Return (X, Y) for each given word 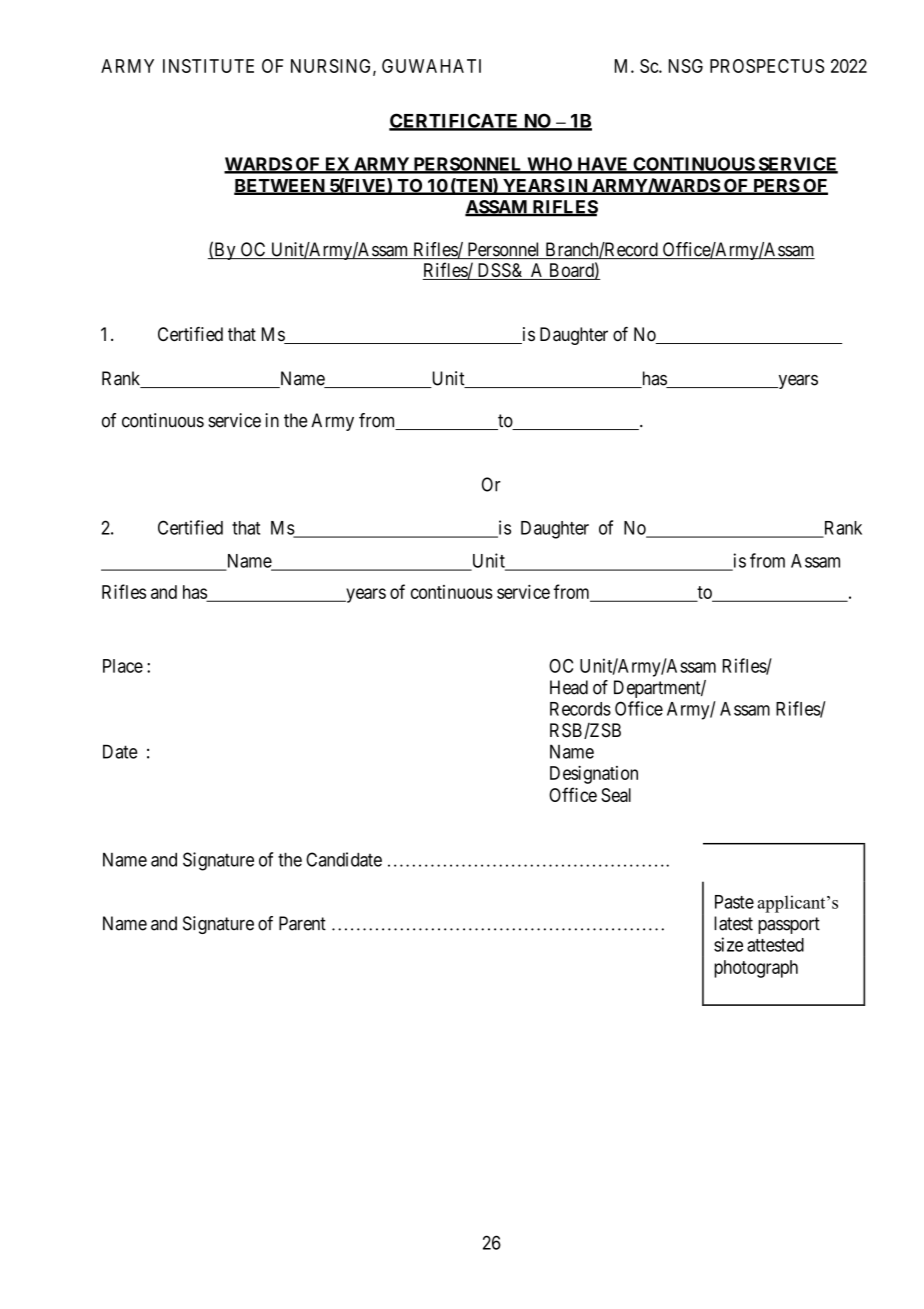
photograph (756, 969)
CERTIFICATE (455, 121)
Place (123, 666)
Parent (302, 923)
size (728, 944)
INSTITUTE (208, 66)
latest (733, 923)
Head (569, 687)
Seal (616, 795)
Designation (594, 774)
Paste (734, 902)
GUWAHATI (431, 66)
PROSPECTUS (767, 66)
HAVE (603, 165)
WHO (550, 165)
